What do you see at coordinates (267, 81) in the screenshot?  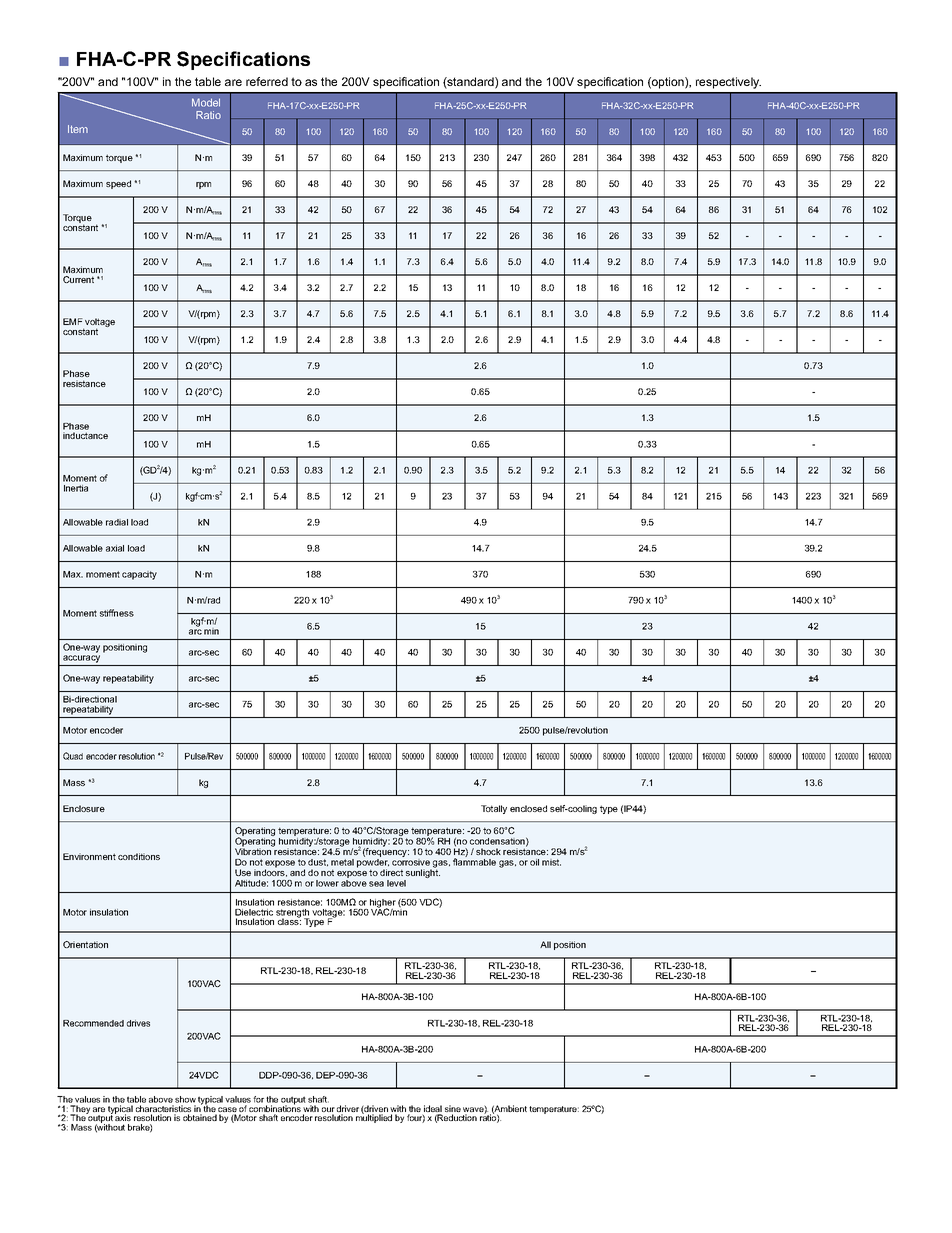 I see `referred` at bounding box center [267, 81].
